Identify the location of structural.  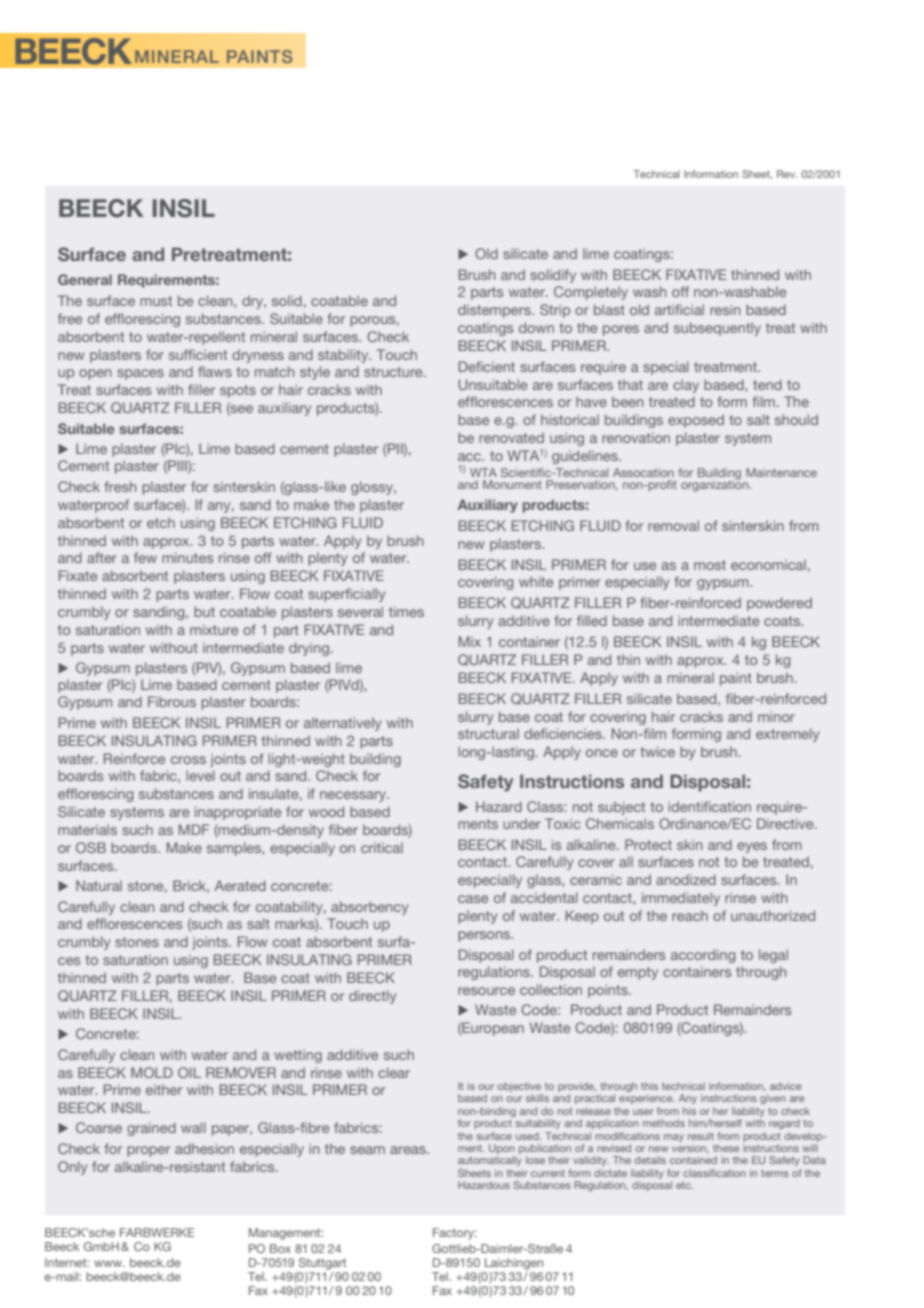
(488, 733).
